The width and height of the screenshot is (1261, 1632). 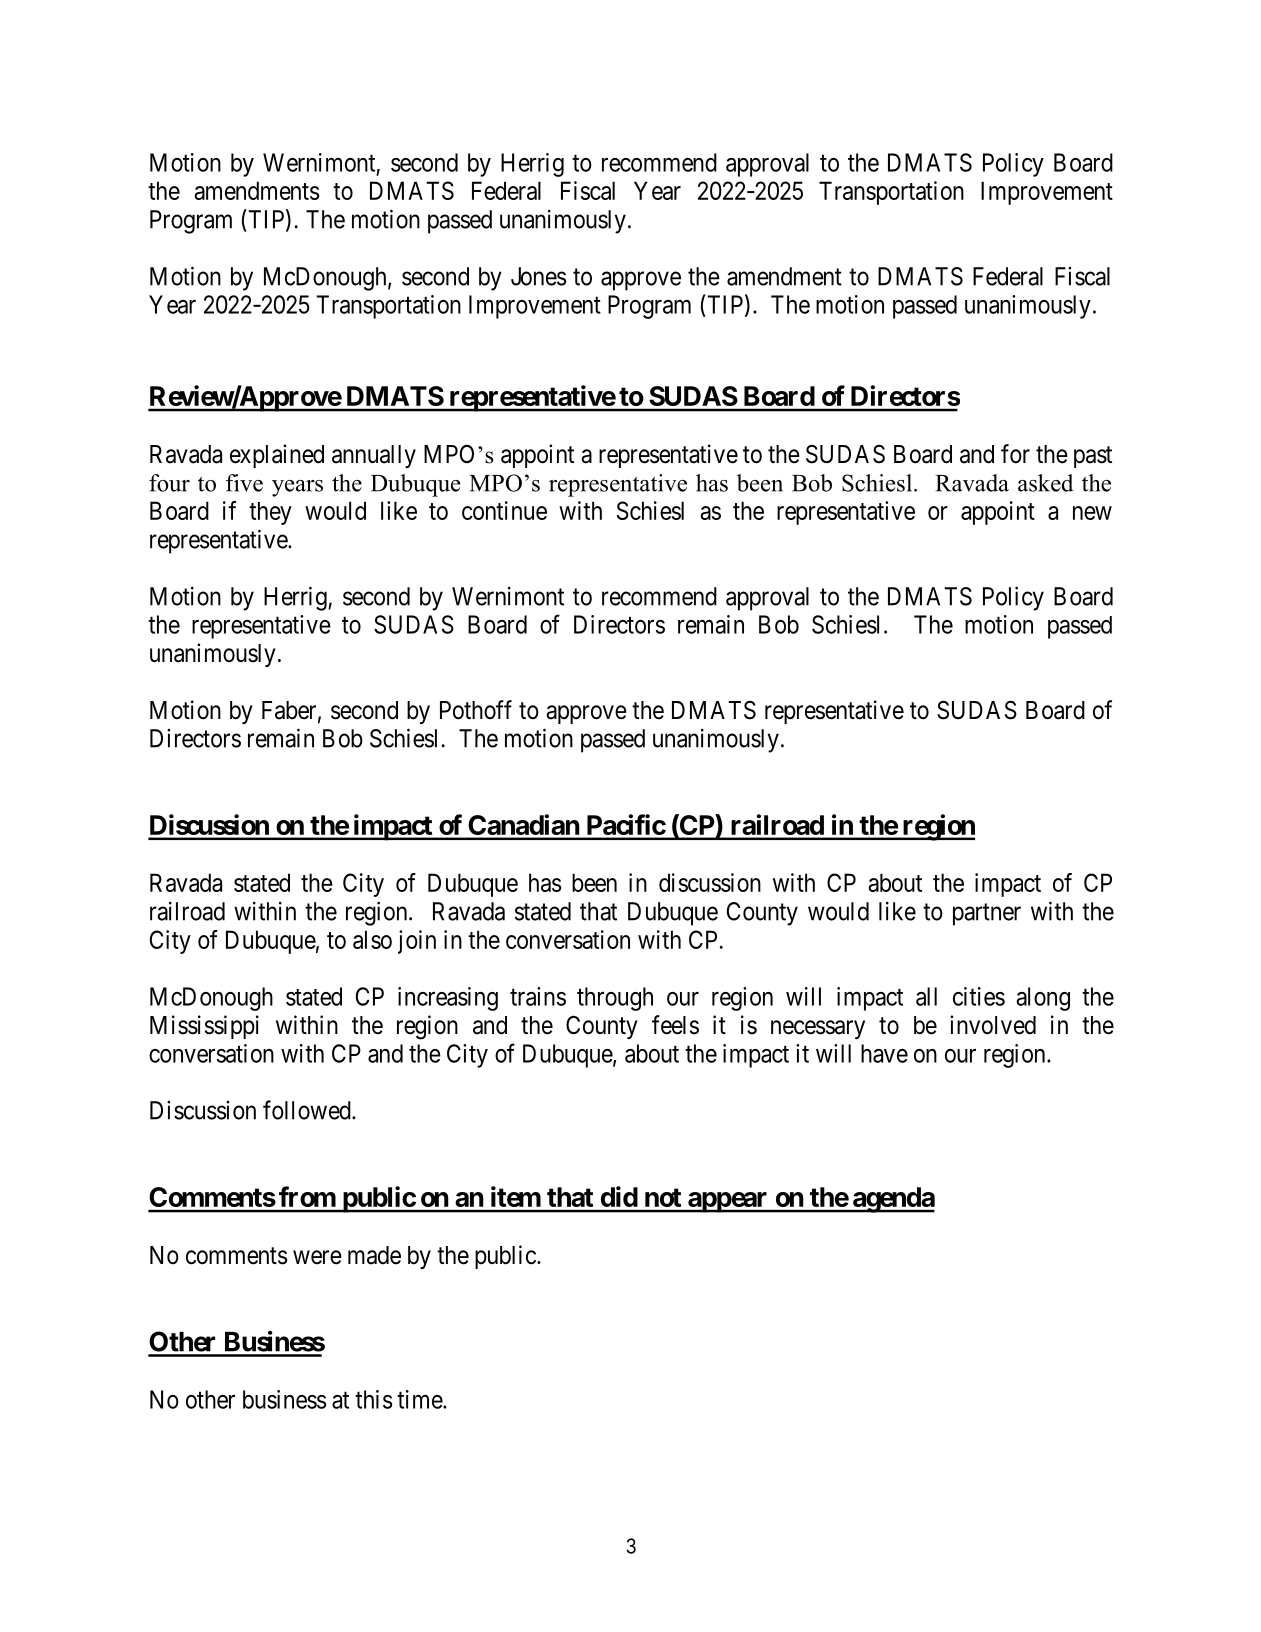 What do you see at coordinates (1092, 513) in the screenshot?
I see `new` at bounding box center [1092, 513].
